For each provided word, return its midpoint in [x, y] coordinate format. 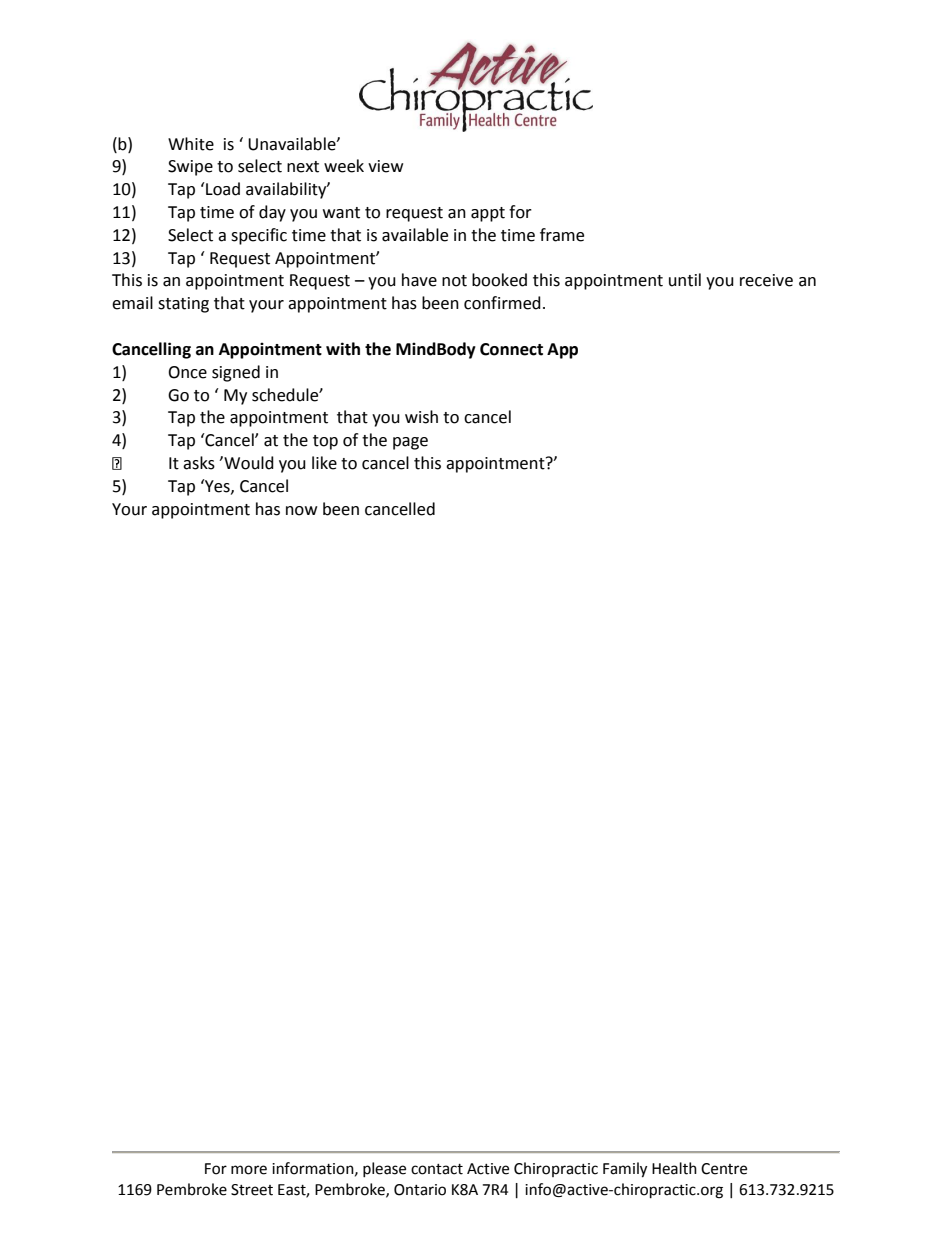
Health [674, 1168]
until [685, 280]
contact [437, 1169]
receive [766, 280]
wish [421, 417]
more [249, 1170]
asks [199, 463]
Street [252, 1190]
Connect [511, 349]
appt [488, 214]
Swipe [190, 168]
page [410, 443]
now [301, 511]
